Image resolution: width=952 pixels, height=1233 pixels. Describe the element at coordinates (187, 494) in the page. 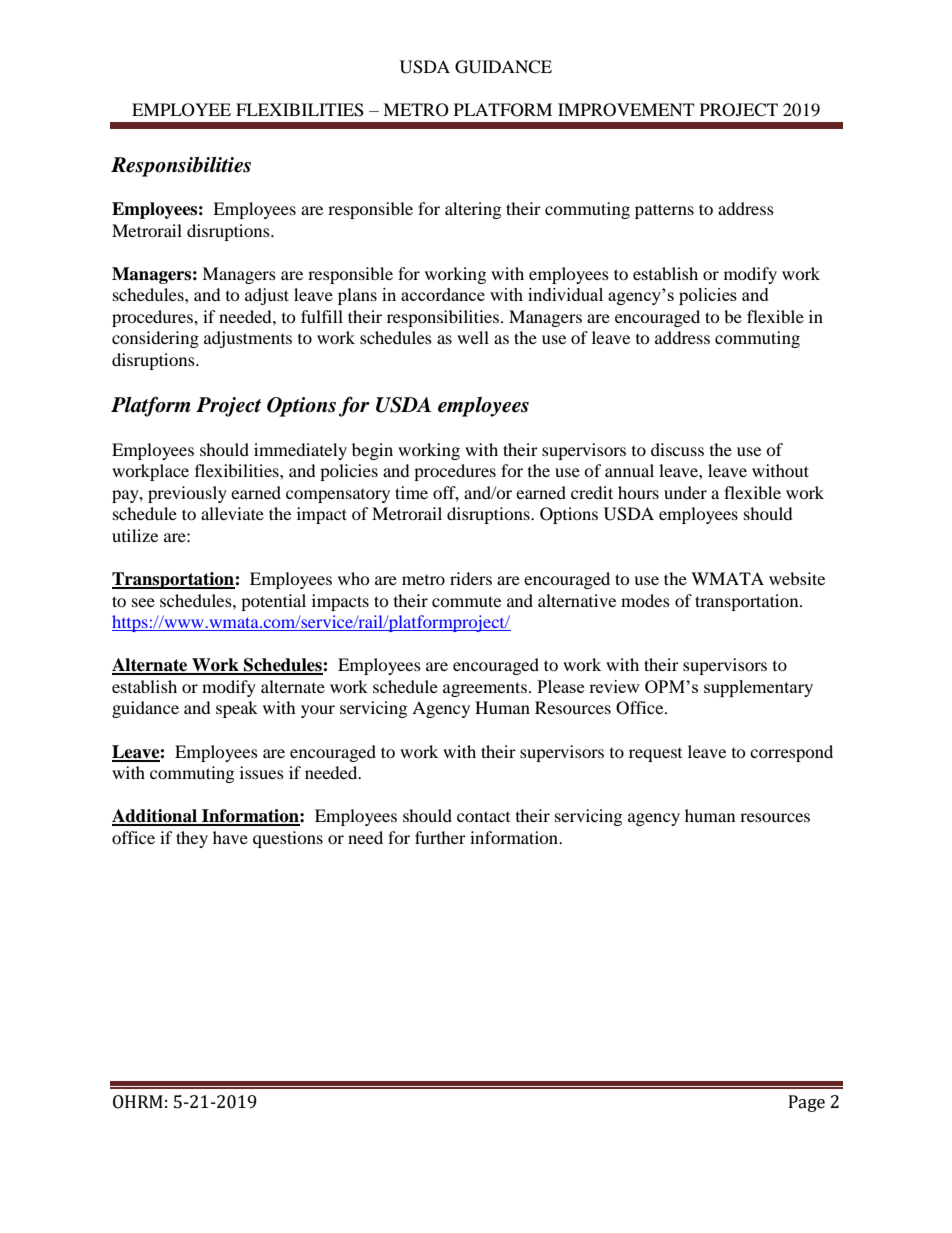

I see `previously` at that location.
